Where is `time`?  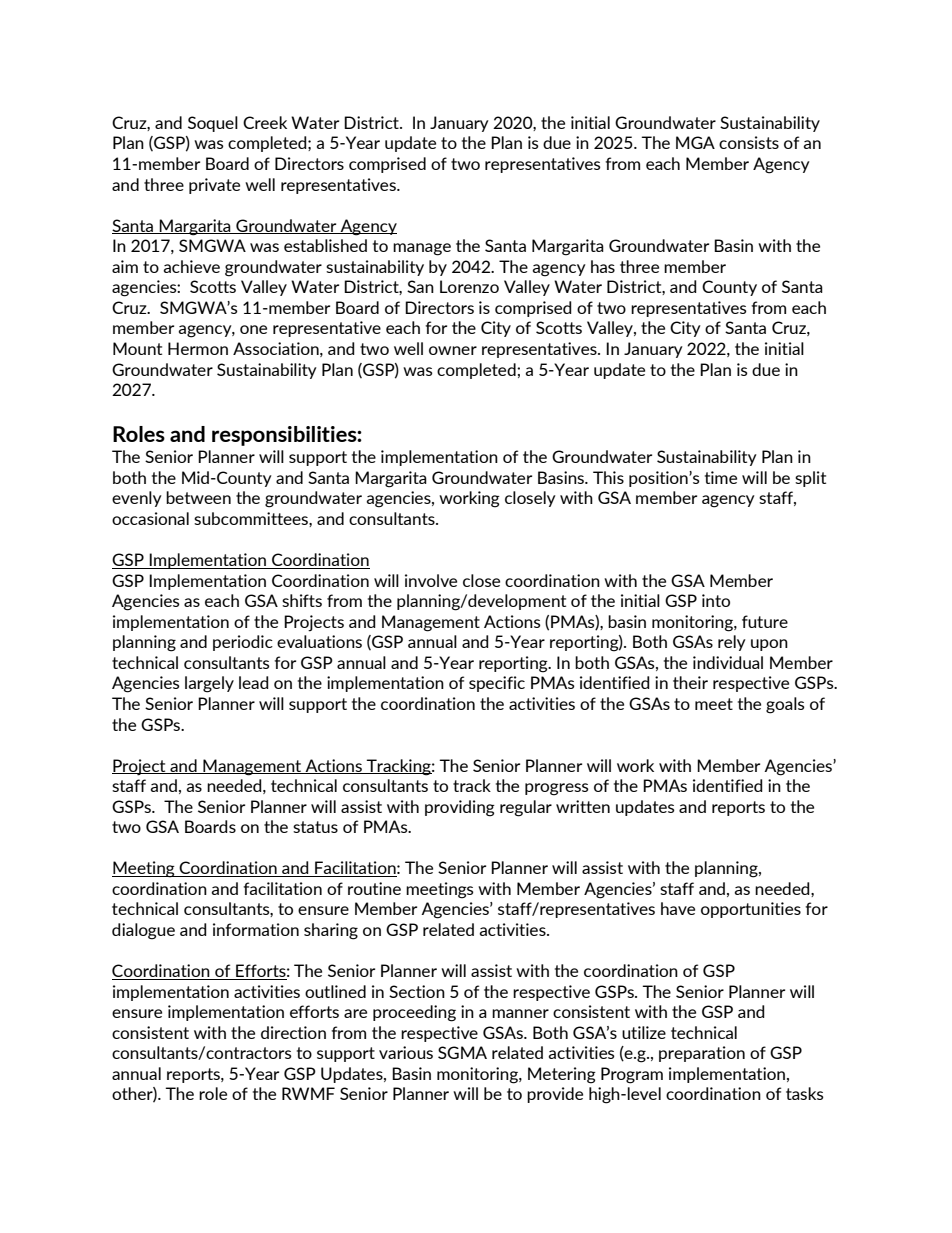
time is located at coordinates (721, 477).
